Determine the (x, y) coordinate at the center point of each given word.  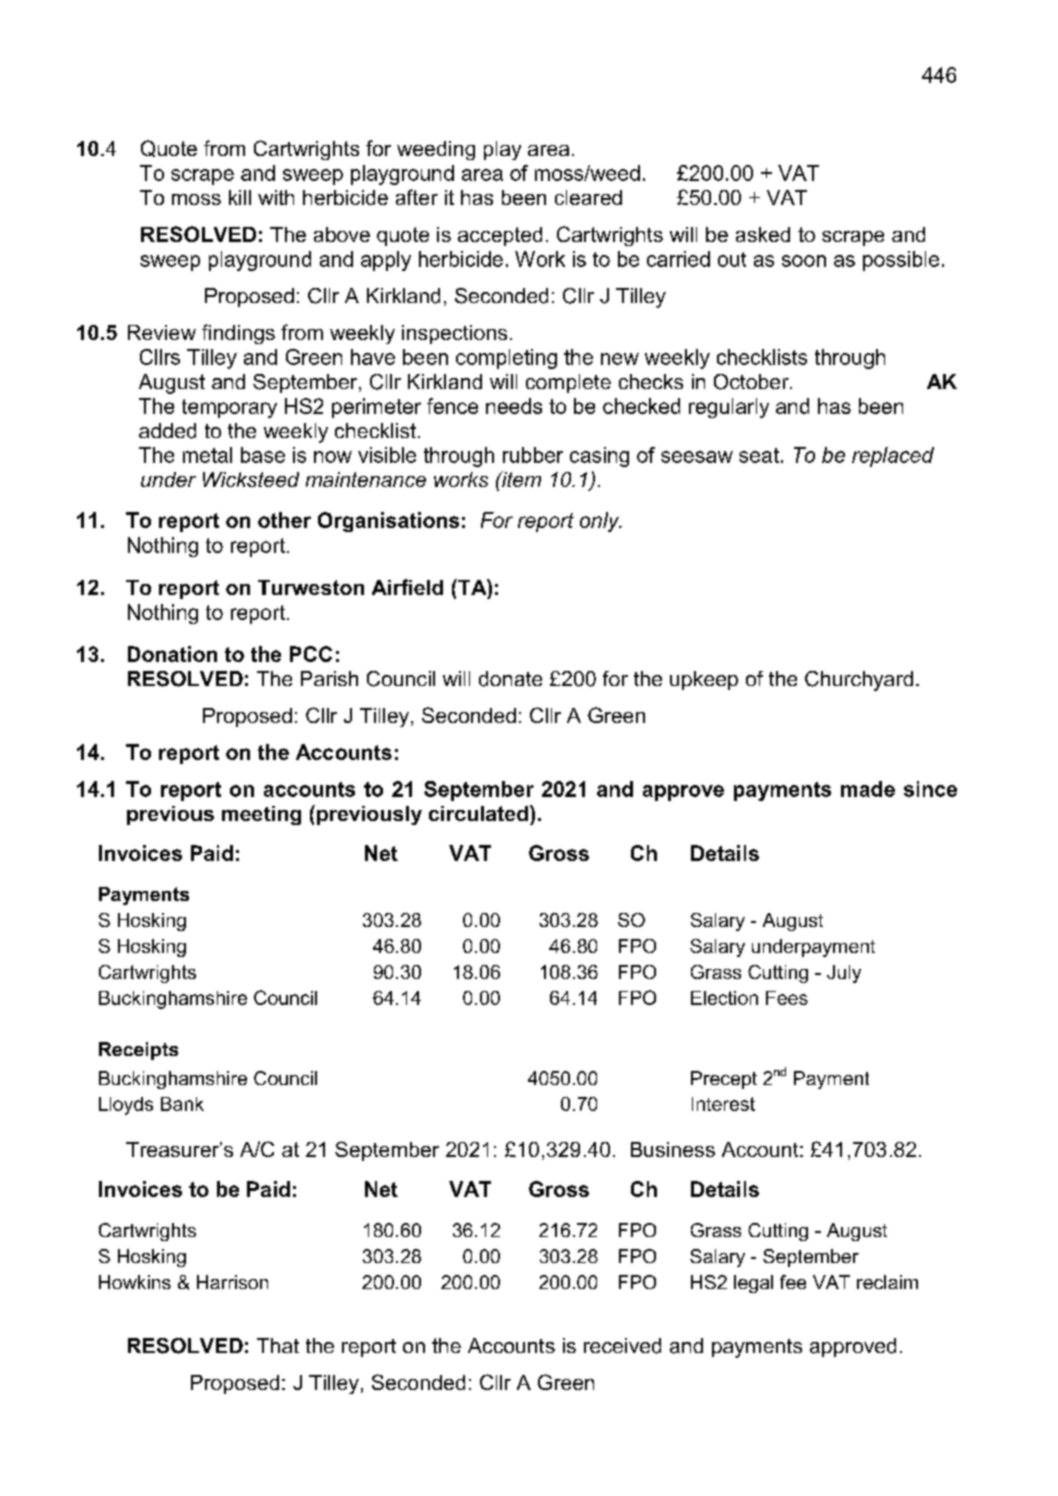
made (868, 789)
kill (240, 197)
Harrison (232, 1282)
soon (804, 261)
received (622, 1346)
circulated (478, 813)
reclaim (887, 1282)
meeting (261, 815)
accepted (500, 236)
